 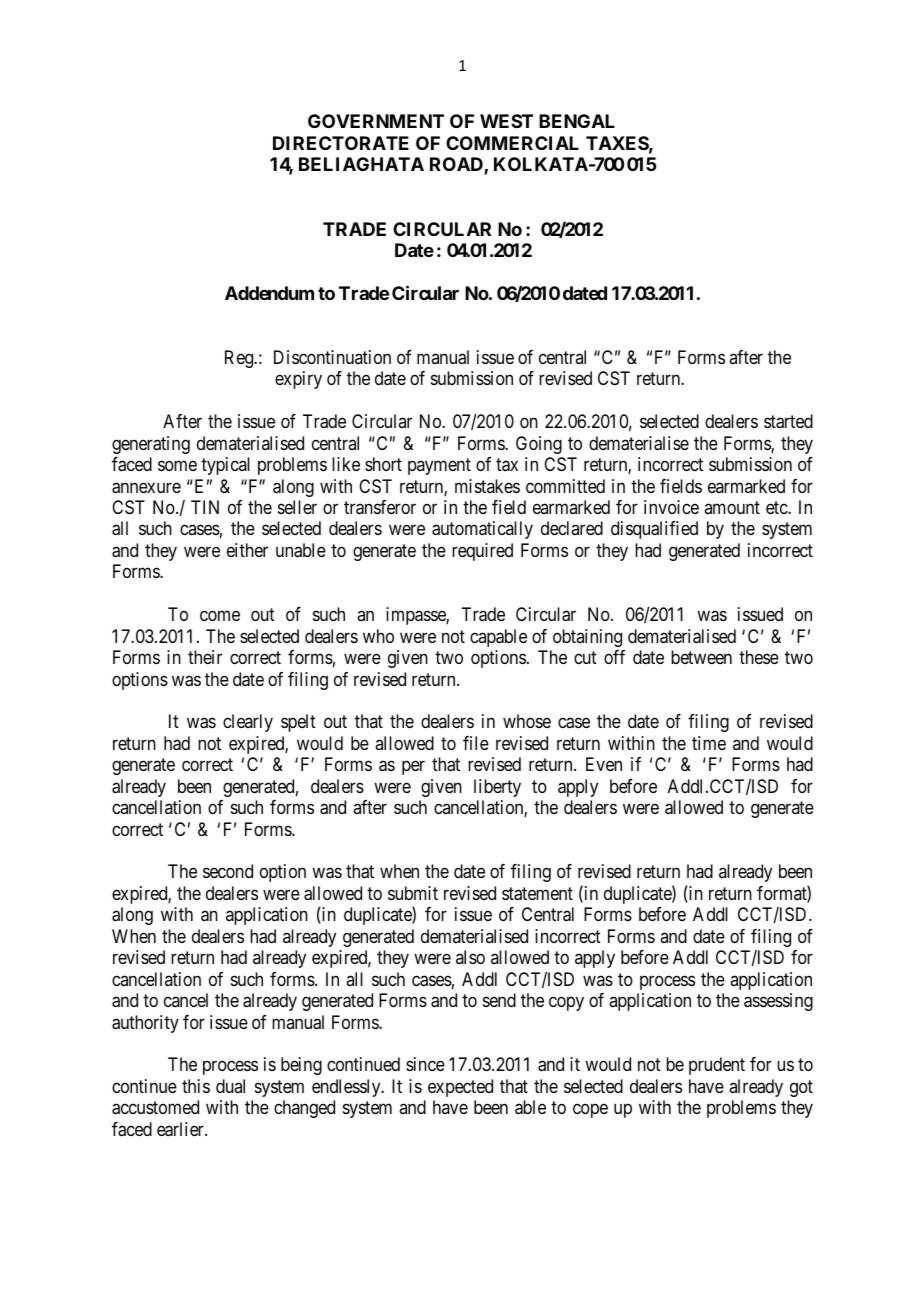 What do you see at coordinates (717, 1066) in the screenshot?
I see `prudent` at bounding box center [717, 1066].
